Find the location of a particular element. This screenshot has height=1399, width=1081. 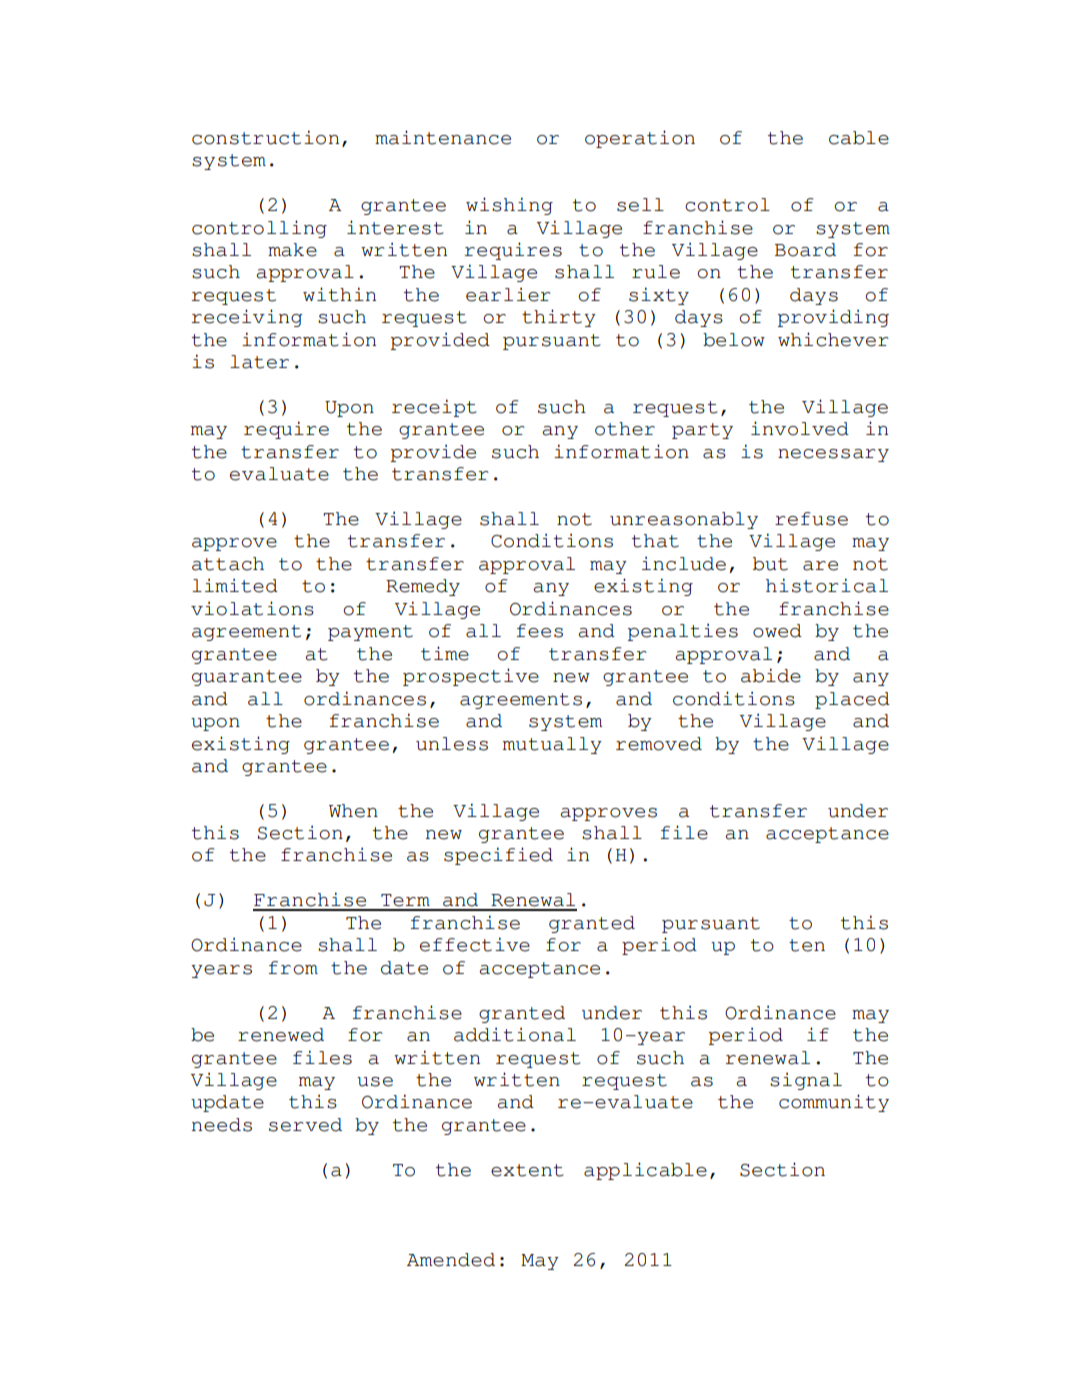

extent is located at coordinates (527, 1170).
